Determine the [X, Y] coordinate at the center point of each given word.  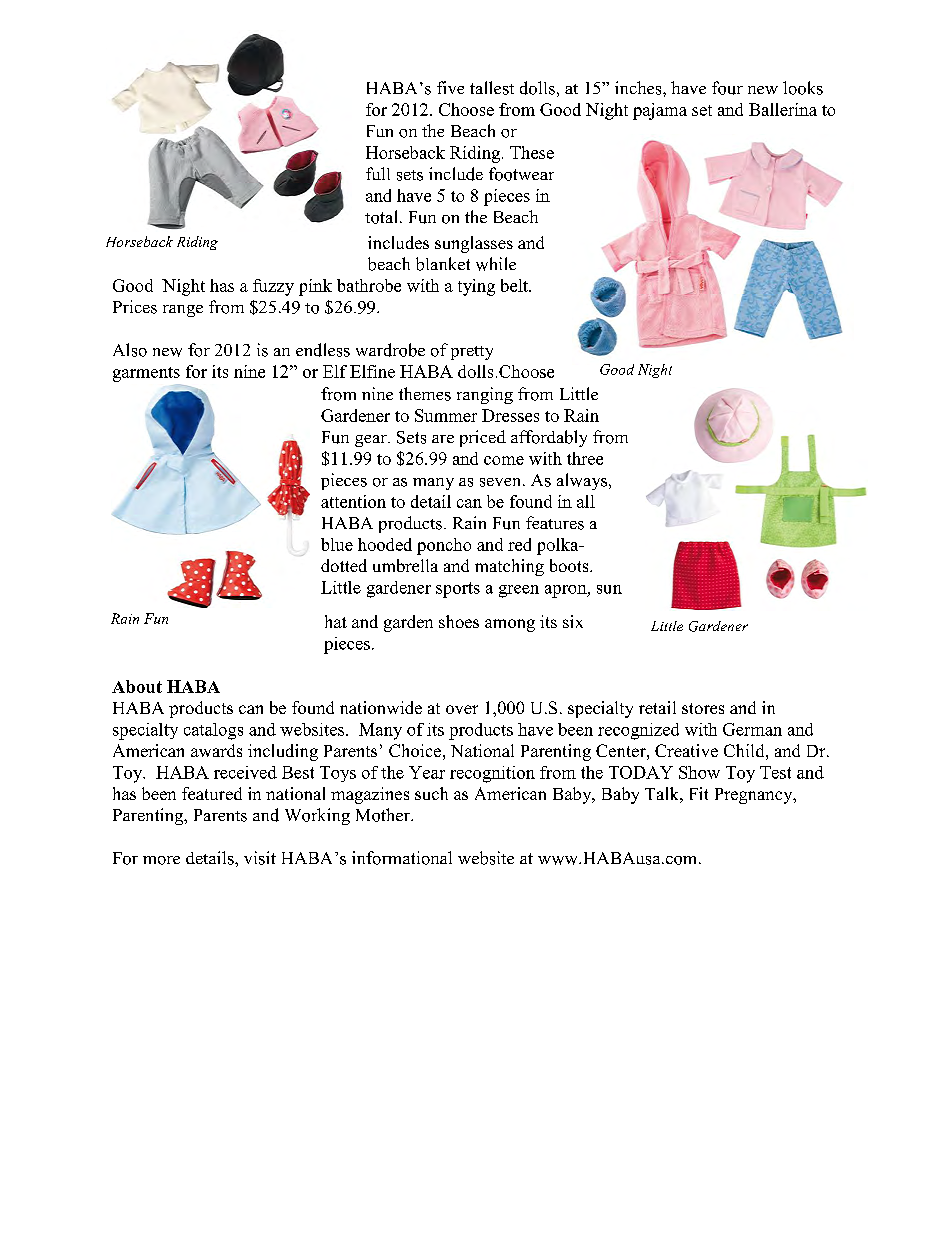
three [585, 458]
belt [516, 285]
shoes [459, 621]
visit [260, 858]
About [137, 686]
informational [402, 858]
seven [502, 482]
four [727, 88]
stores [703, 708]
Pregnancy [755, 796]
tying [476, 287]
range [183, 311]
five [450, 87]
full [378, 173]
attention [353, 501]
